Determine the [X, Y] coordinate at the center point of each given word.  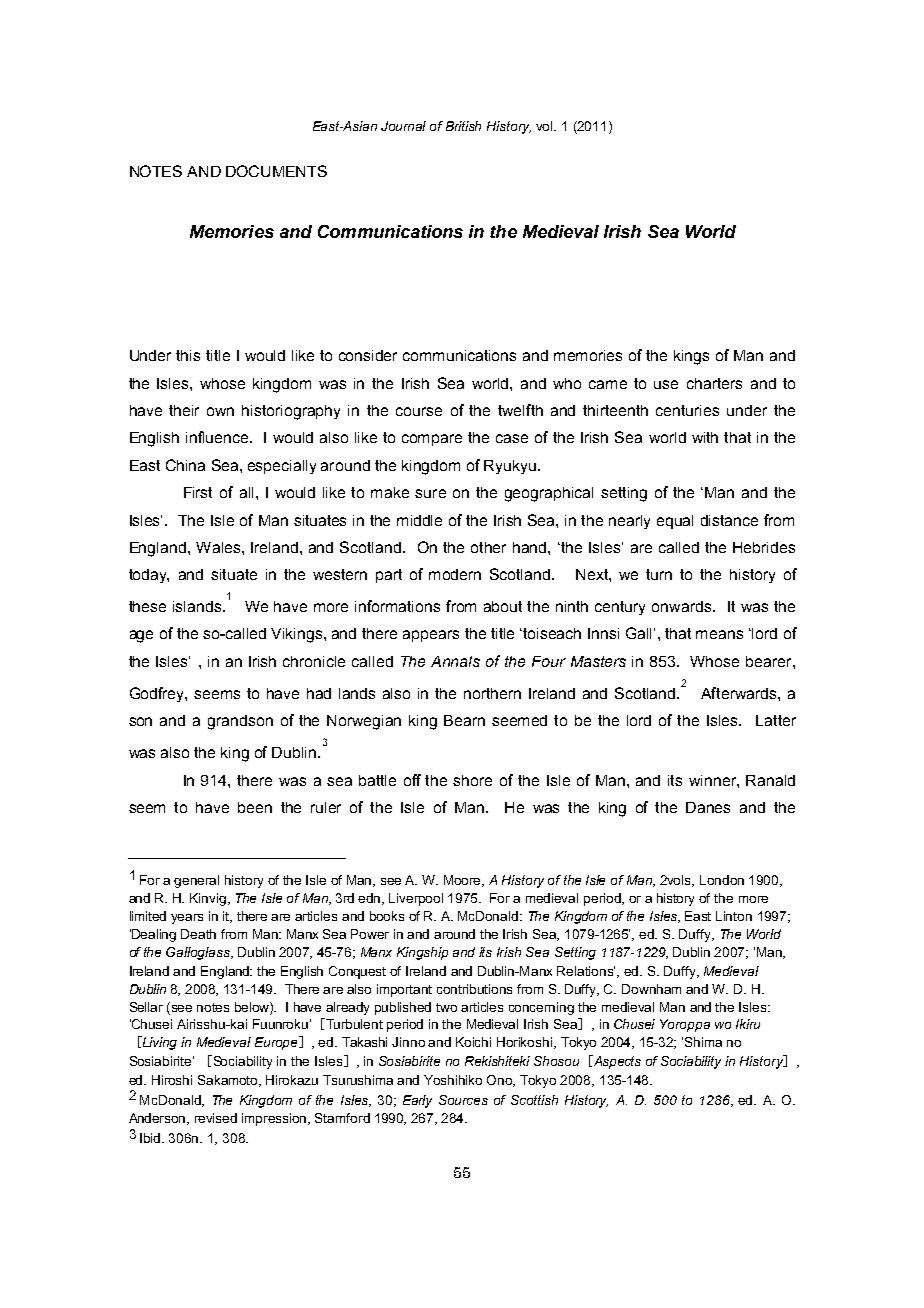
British [463, 126]
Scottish [534, 1100]
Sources [463, 1100]
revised [216, 1118]
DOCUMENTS [276, 171]
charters [714, 383]
